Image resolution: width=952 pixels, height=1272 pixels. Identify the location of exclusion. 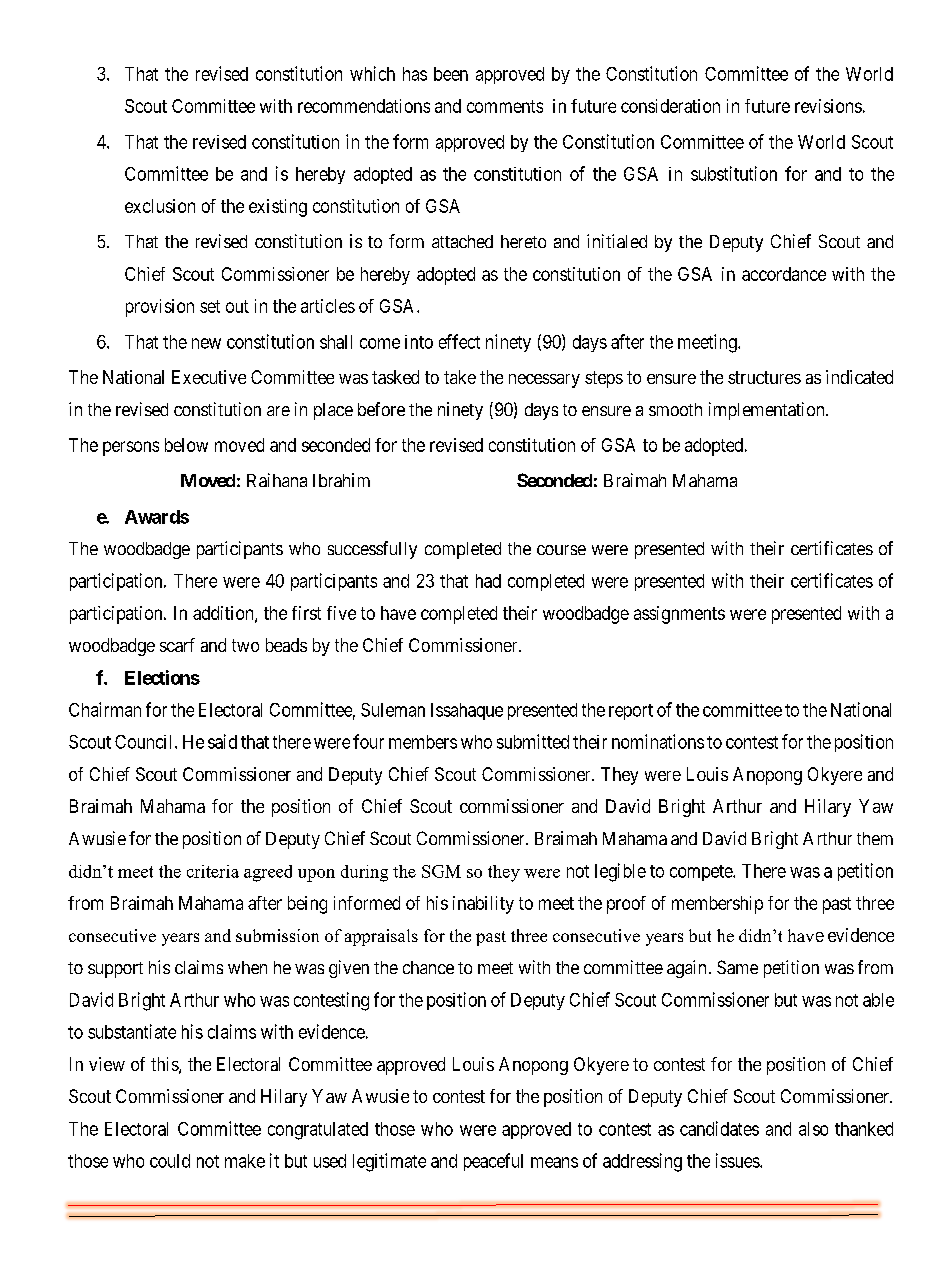
(160, 206).
